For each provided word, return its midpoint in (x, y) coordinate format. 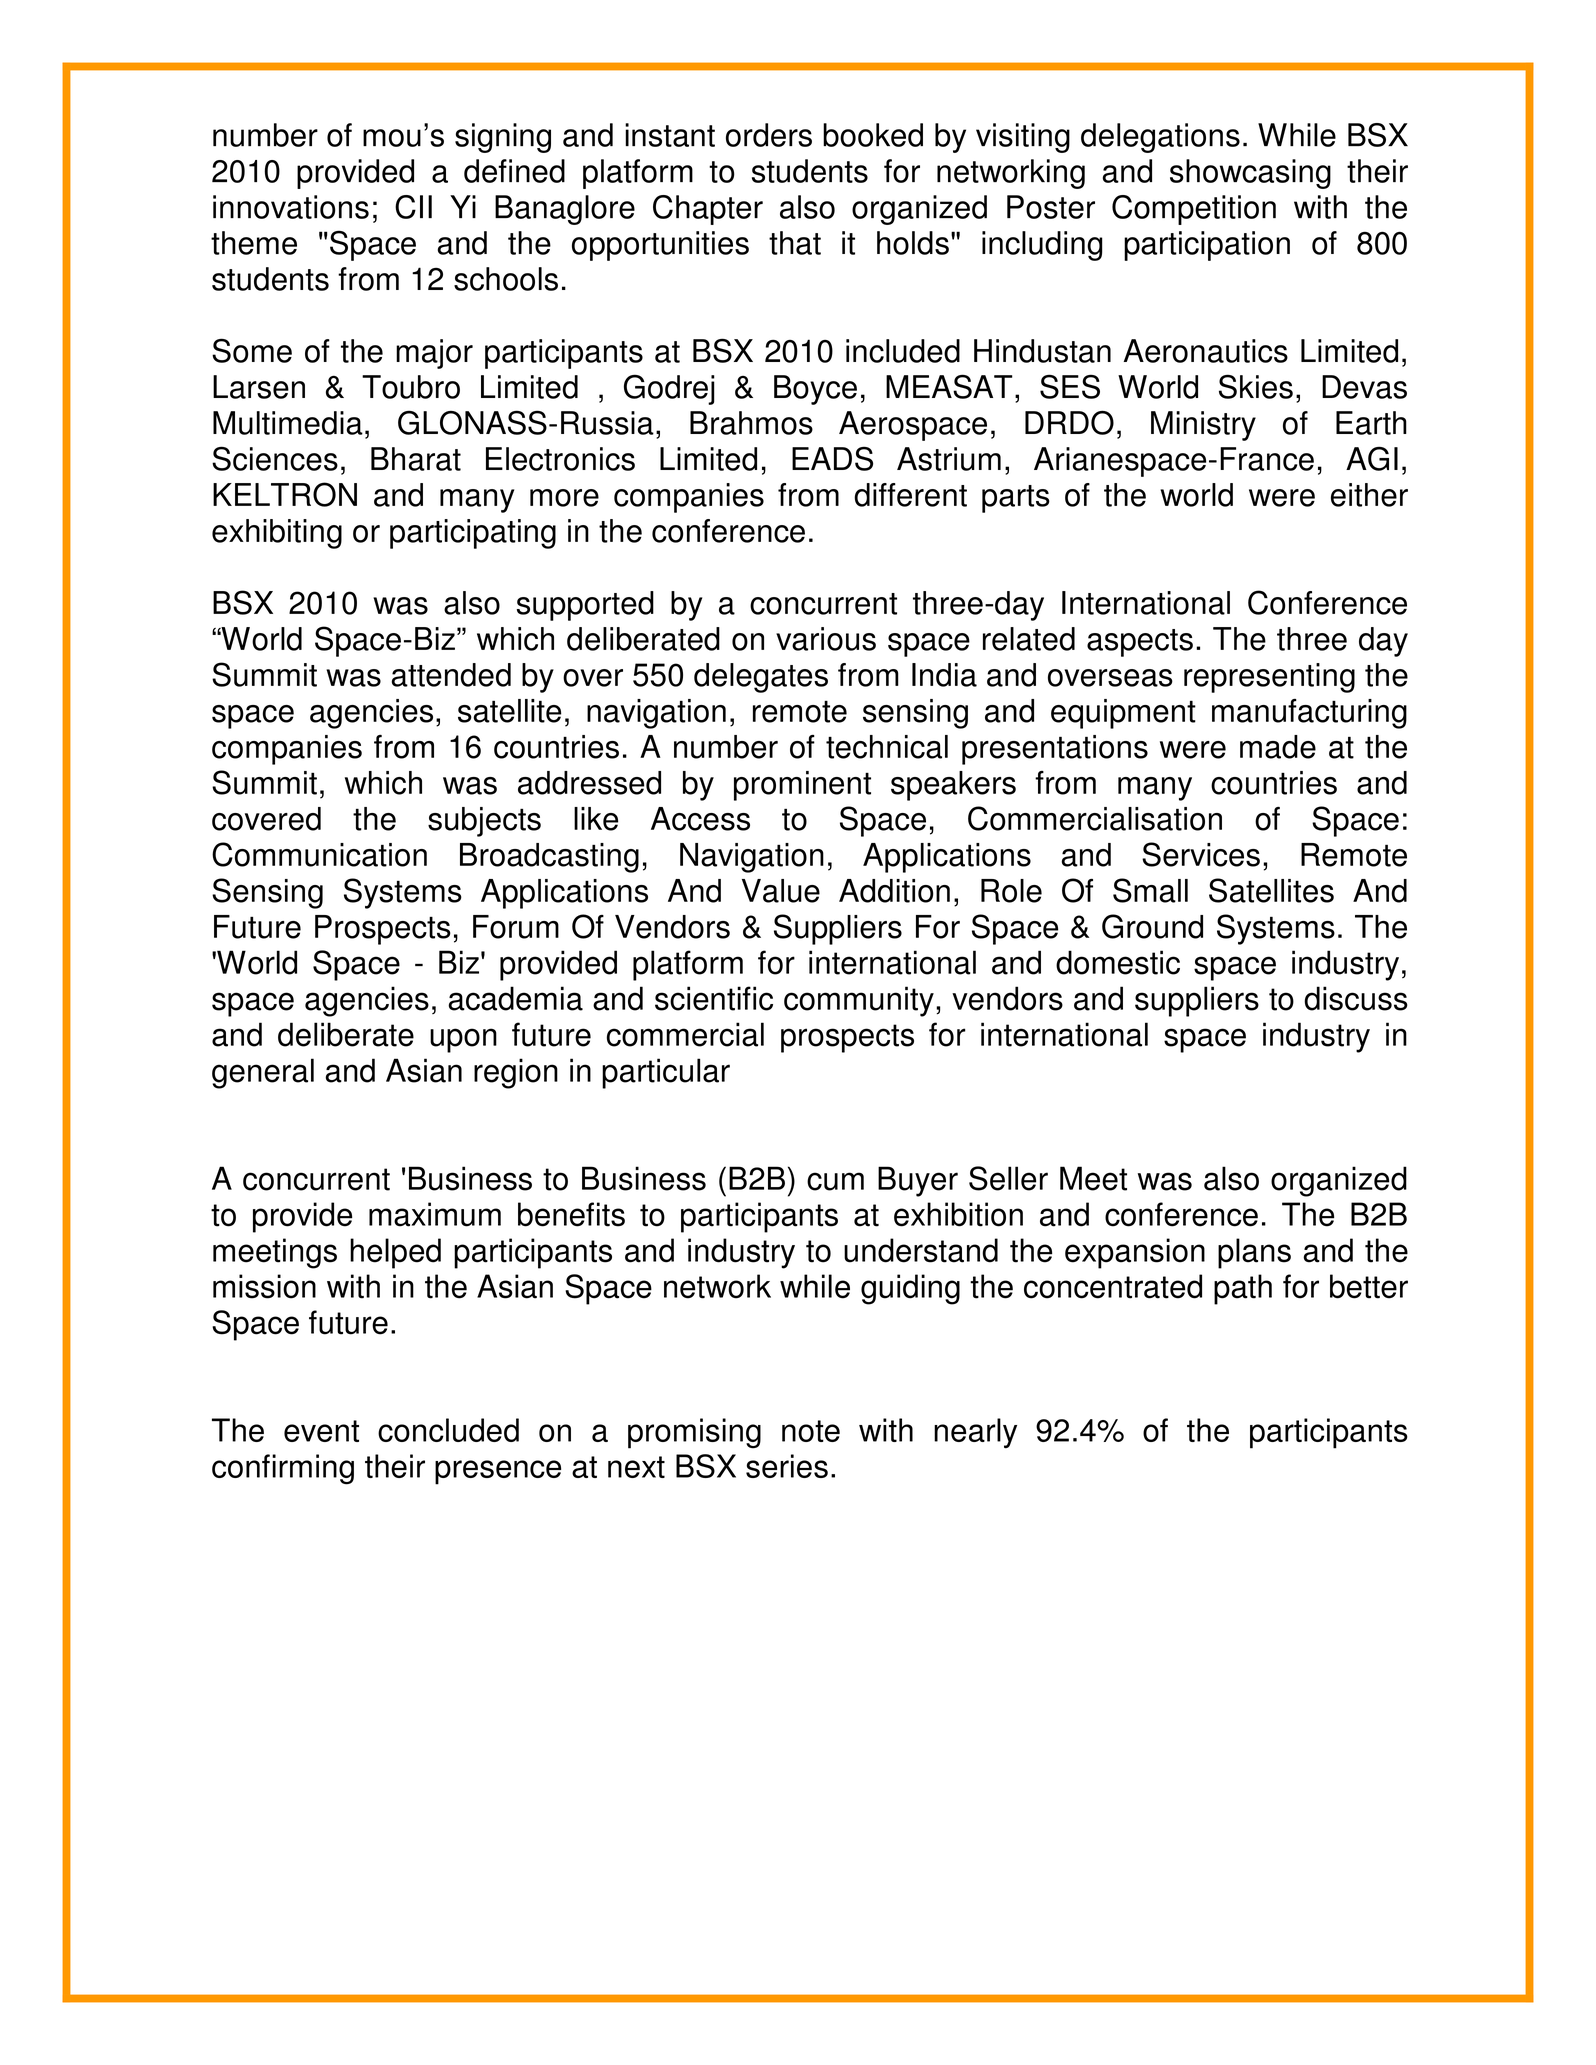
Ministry (1203, 426)
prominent (802, 786)
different (910, 495)
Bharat (416, 459)
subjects (484, 822)
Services (1201, 854)
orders (769, 135)
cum (835, 1181)
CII (413, 207)
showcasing (1250, 174)
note (811, 1431)
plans (1254, 1253)
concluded (448, 1430)
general (263, 1073)
